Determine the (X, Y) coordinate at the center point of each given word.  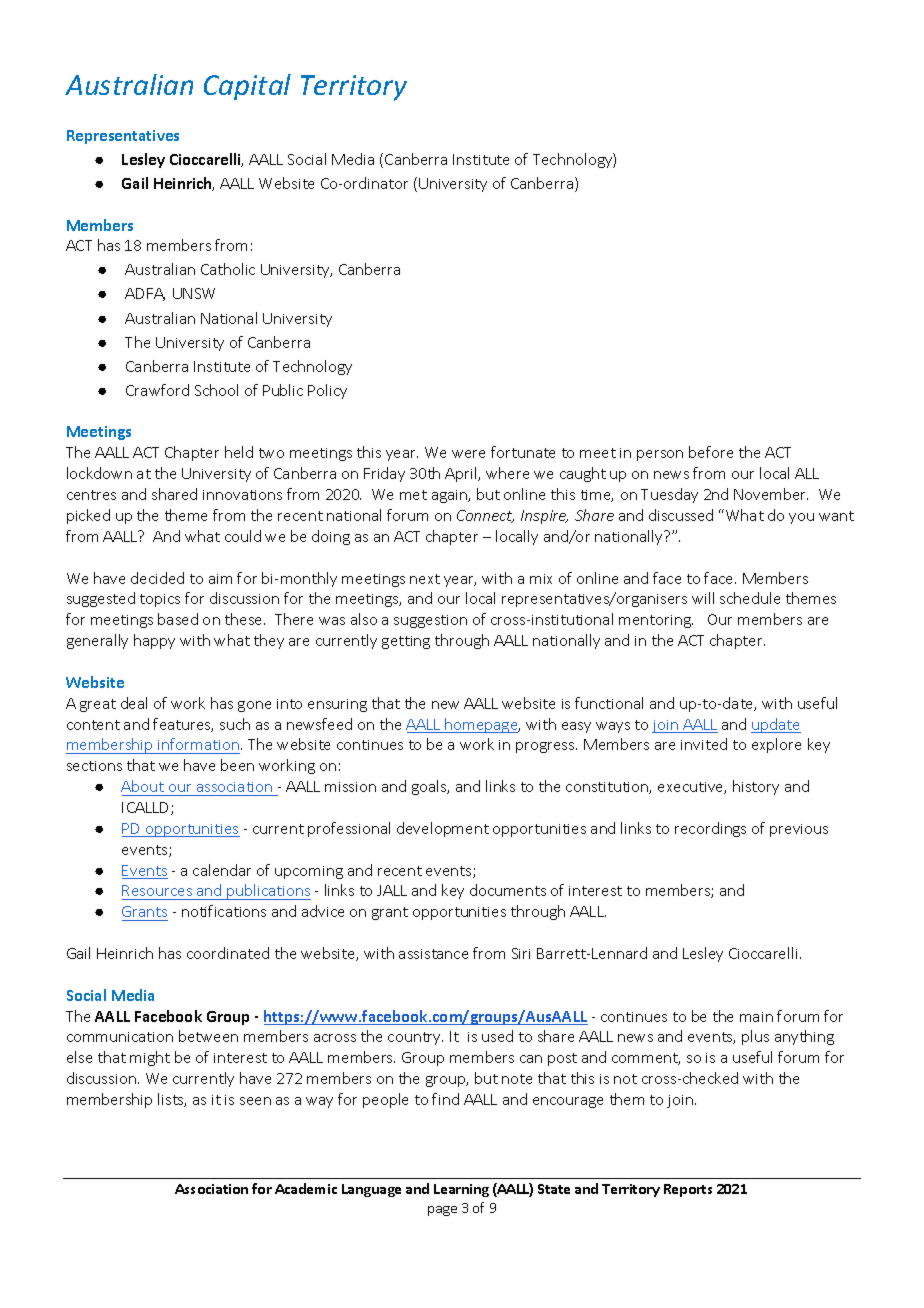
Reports (688, 1190)
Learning (461, 1190)
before (711, 452)
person (660, 455)
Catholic (228, 269)
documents (508, 890)
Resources (158, 892)
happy (154, 641)
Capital (247, 87)
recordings (710, 829)
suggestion (430, 621)
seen (255, 1101)
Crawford (157, 390)
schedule (750, 598)
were (468, 454)
